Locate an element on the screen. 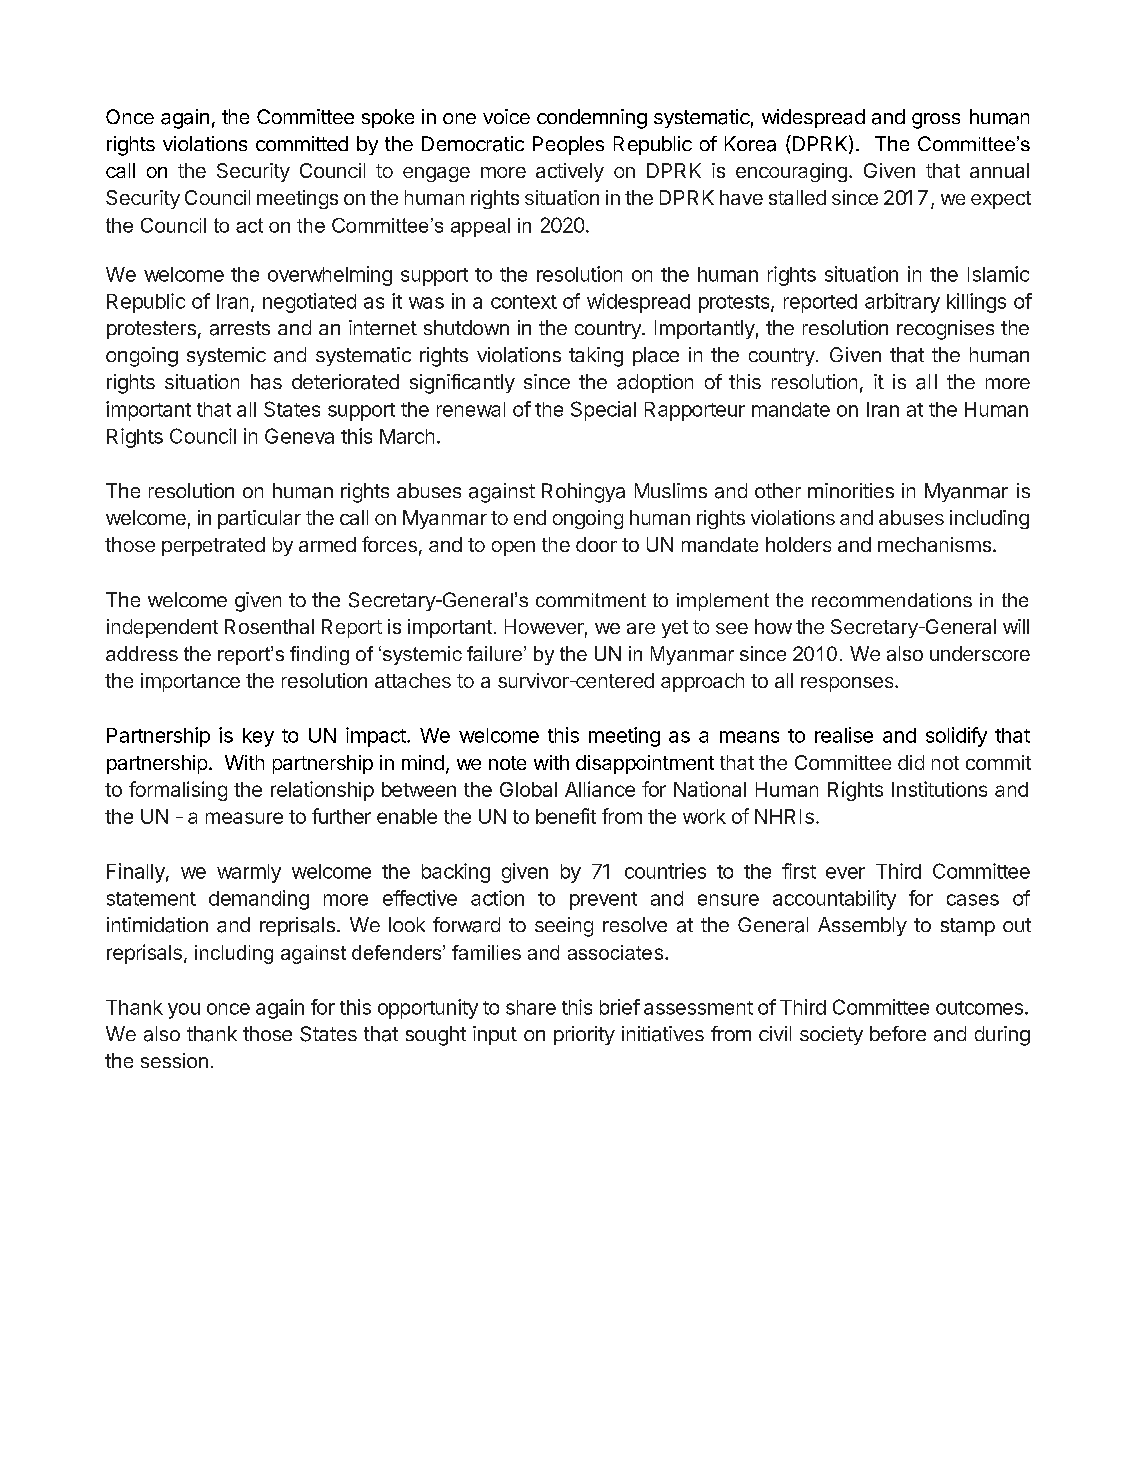 The image size is (1135, 1469). recommendations is located at coordinates (892, 600).
